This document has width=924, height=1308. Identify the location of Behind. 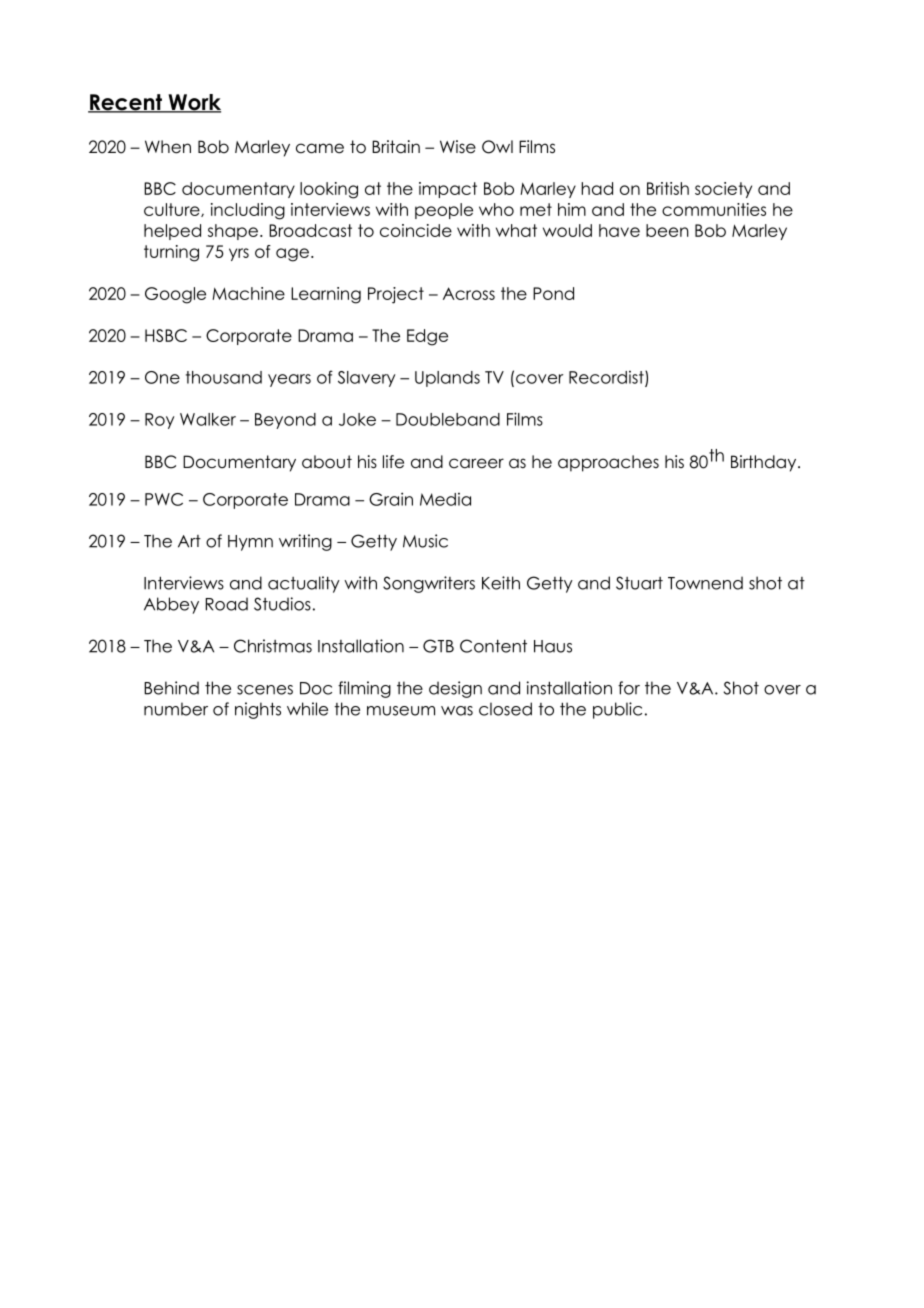
(171, 688).
